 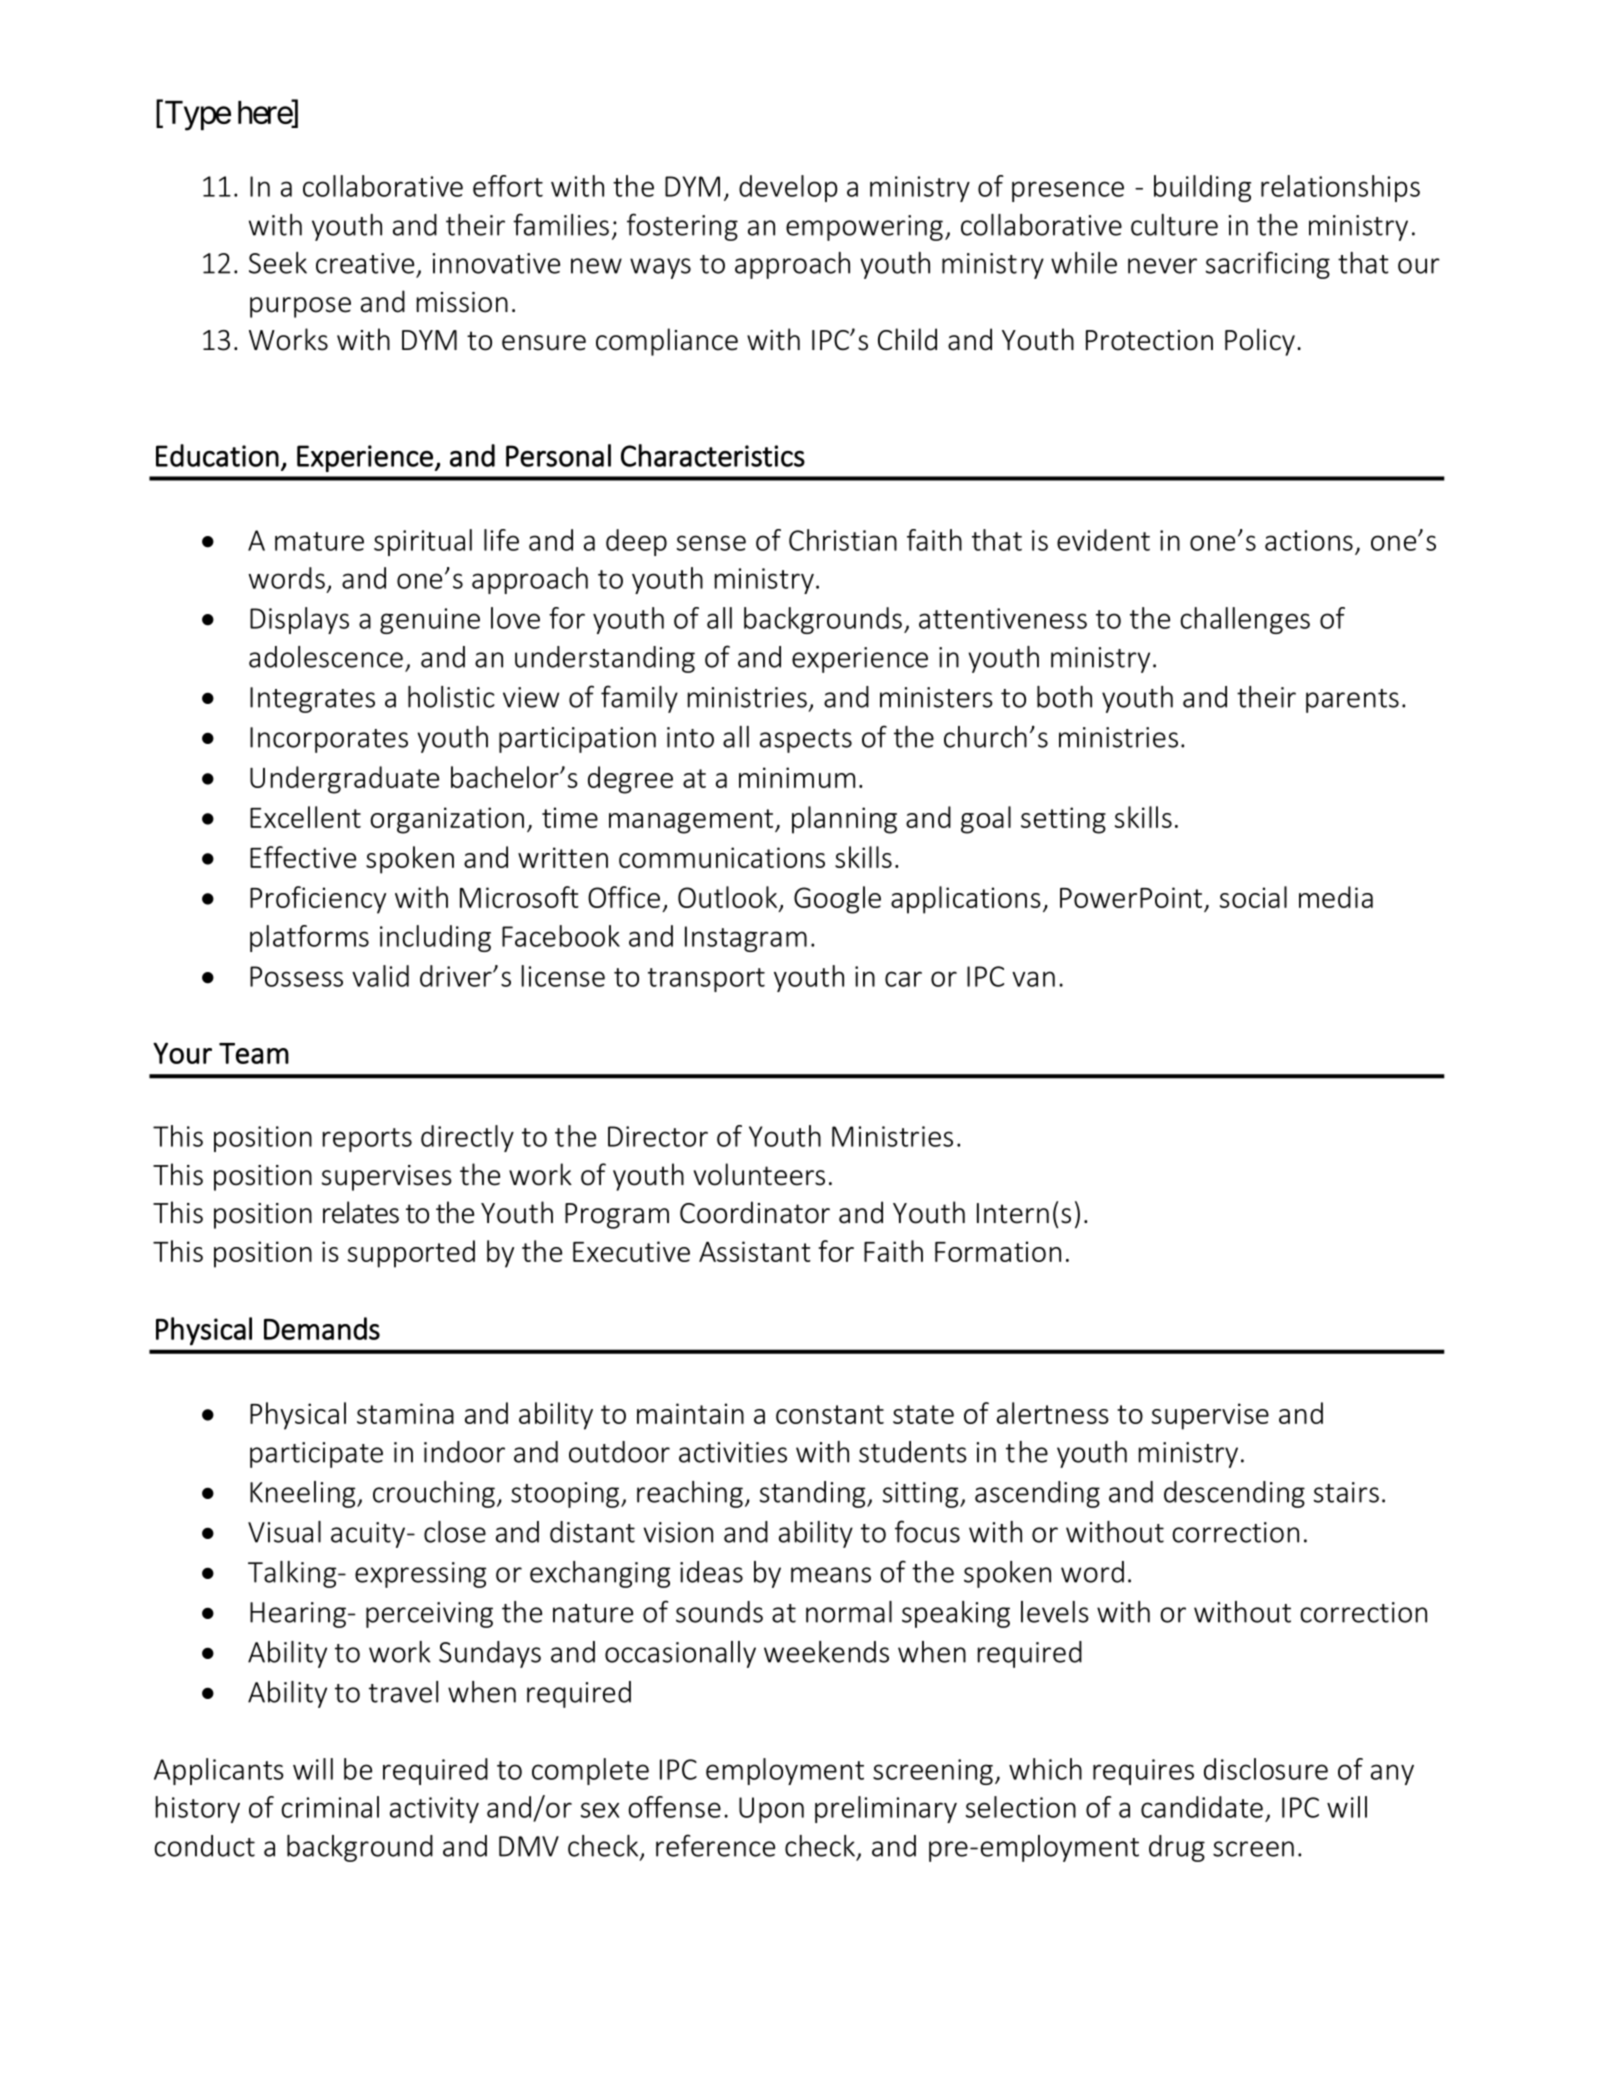 What do you see at coordinates (322, 1328) in the image?
I see `Demands` at bounding box center [322, 1328].
